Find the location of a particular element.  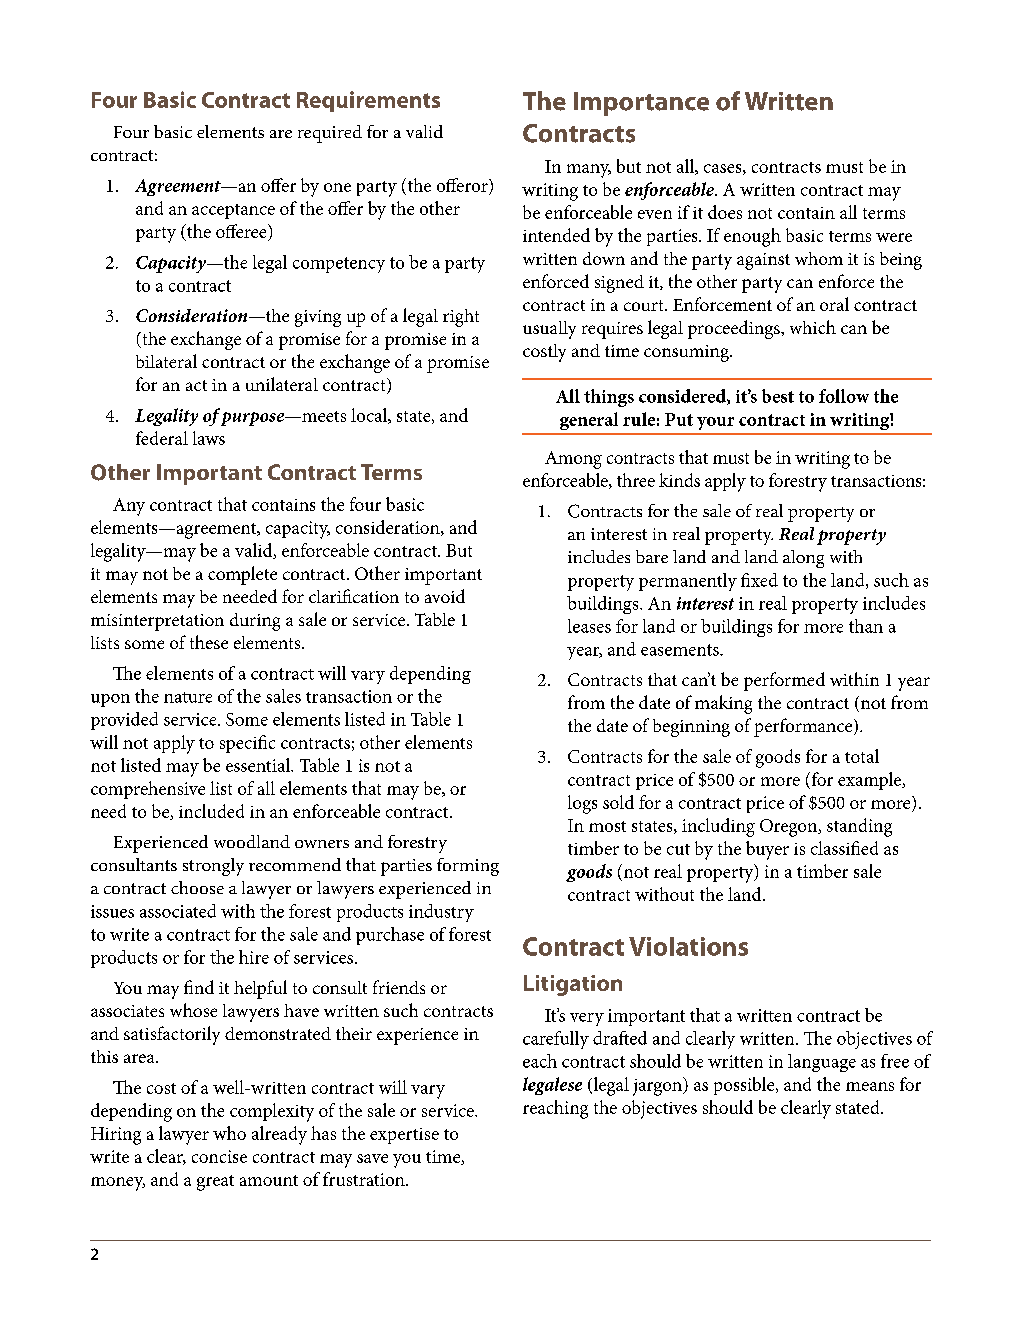

logs is located at coordinates (582, 804).
